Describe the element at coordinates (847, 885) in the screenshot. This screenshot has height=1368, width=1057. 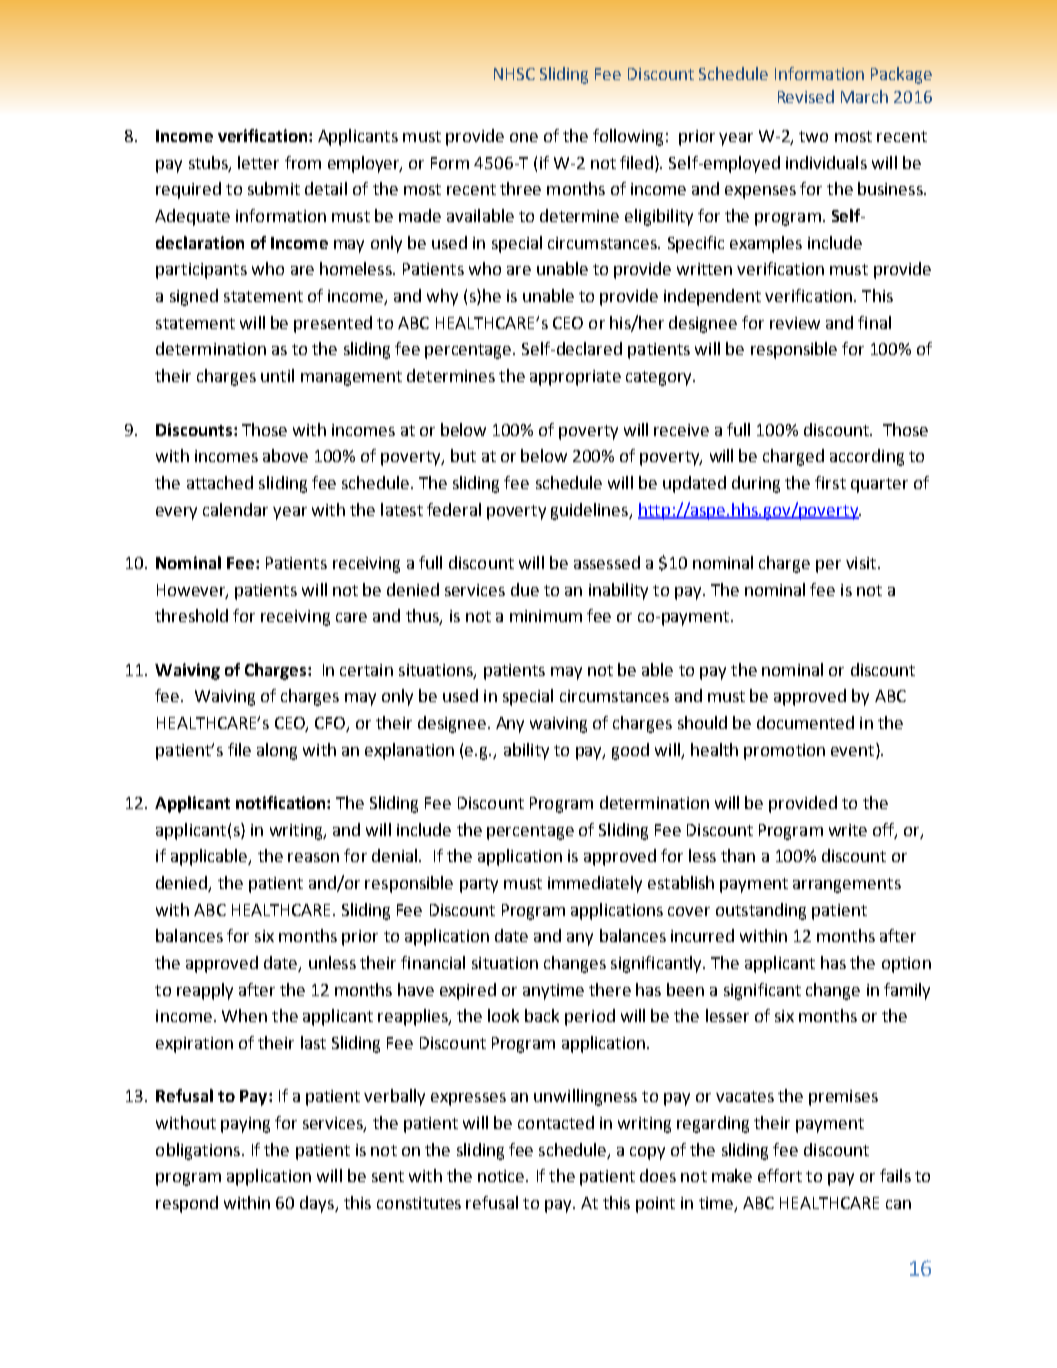
I see `arrangements` at that location.
